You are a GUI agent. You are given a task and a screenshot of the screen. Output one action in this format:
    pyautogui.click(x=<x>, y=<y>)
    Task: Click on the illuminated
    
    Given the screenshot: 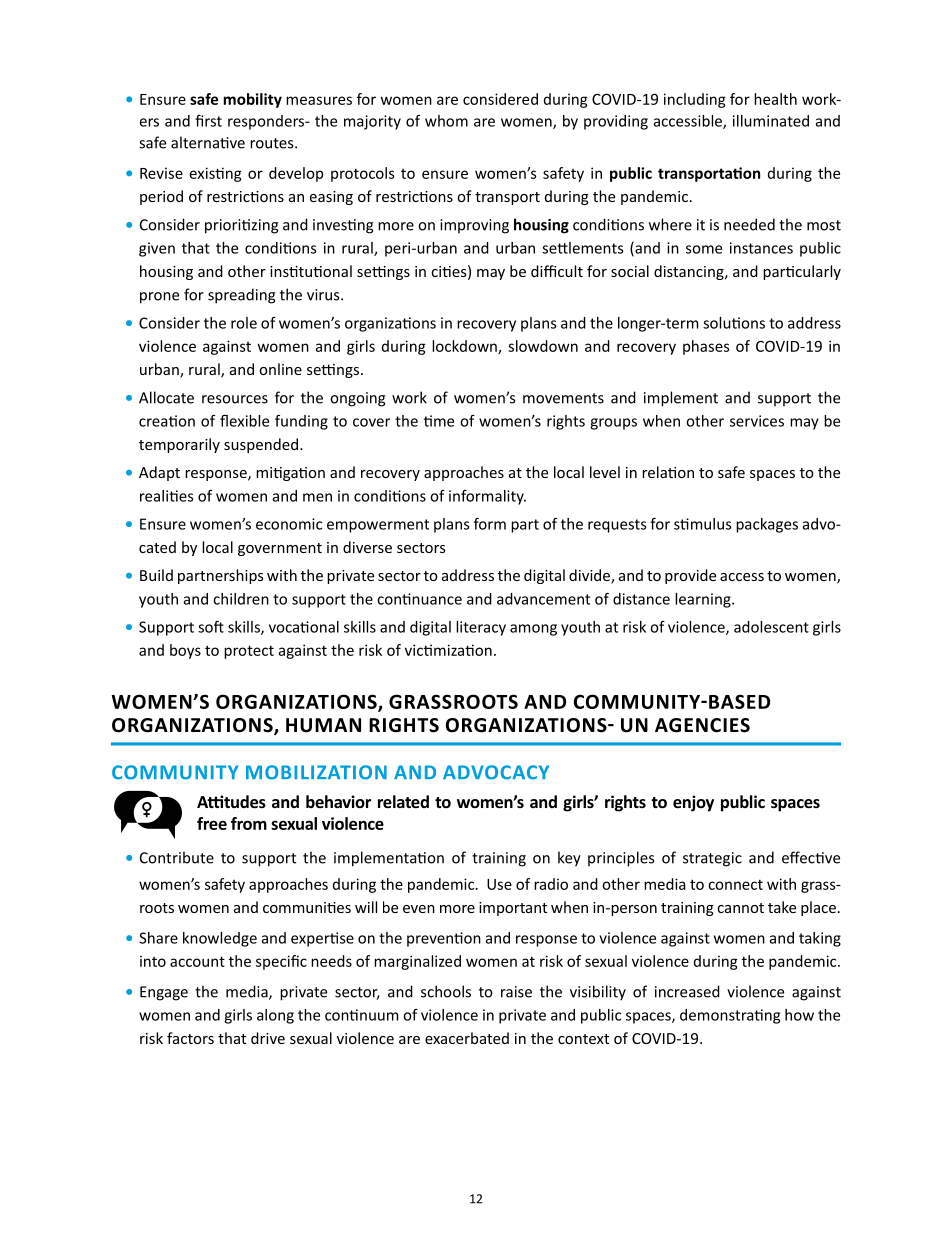 What is the action you would take?
    pyautogui.click(x=771, y=121)
